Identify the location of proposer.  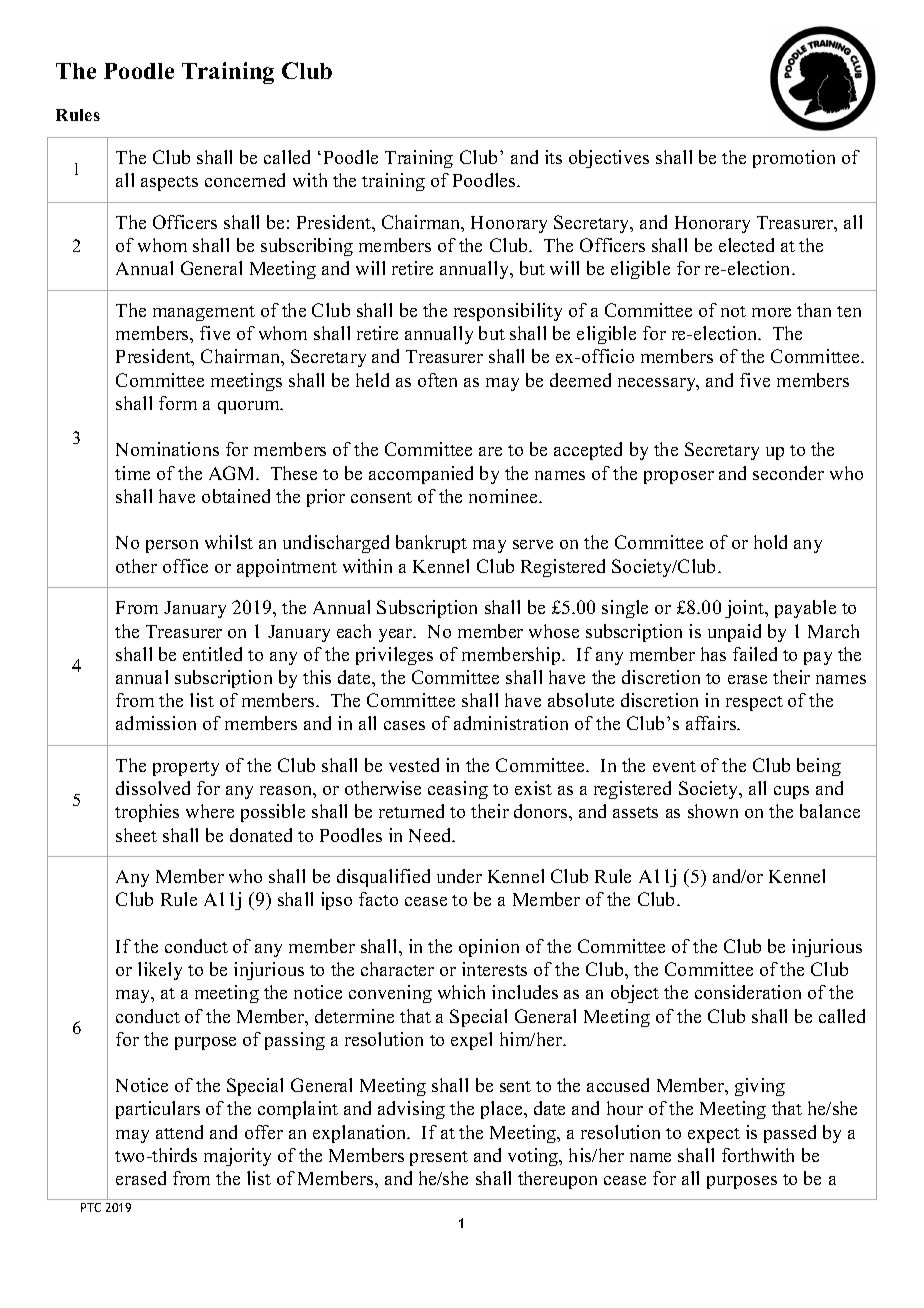
(679, 477).
